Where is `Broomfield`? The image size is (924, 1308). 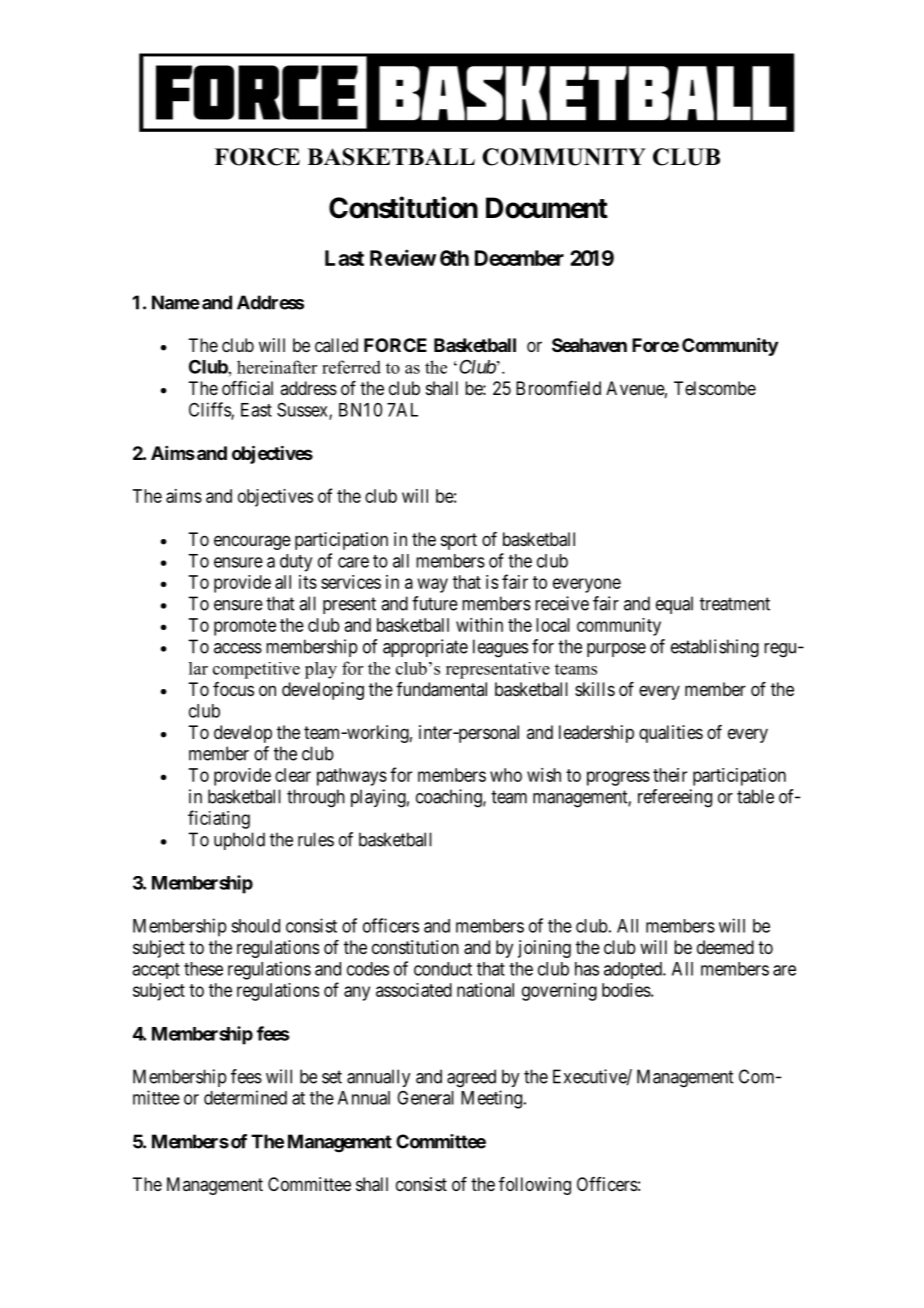
Broomfield is located at coordinates (558, 388).
